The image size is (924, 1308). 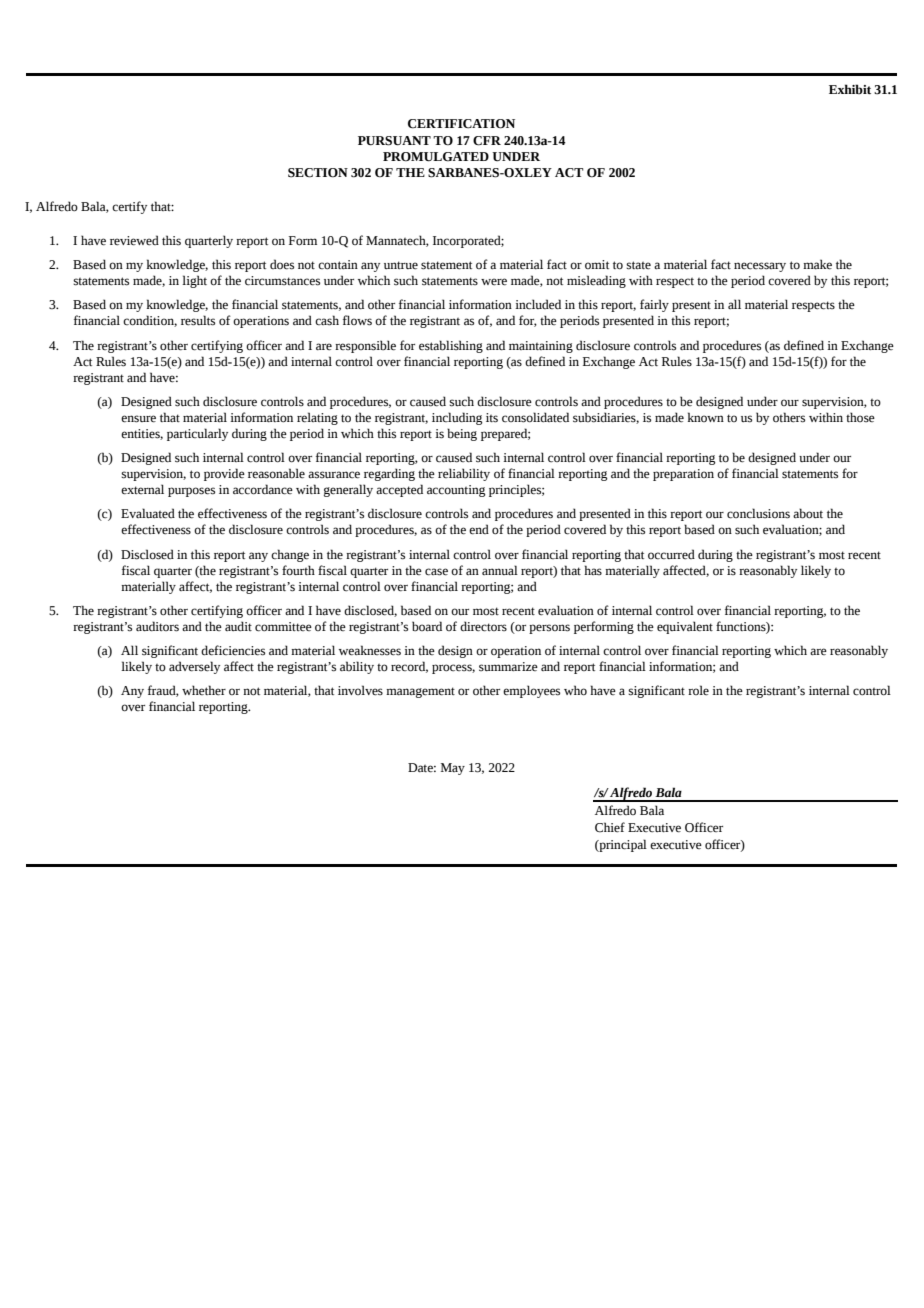 I want to click on results, so click(x=198, y=320).
